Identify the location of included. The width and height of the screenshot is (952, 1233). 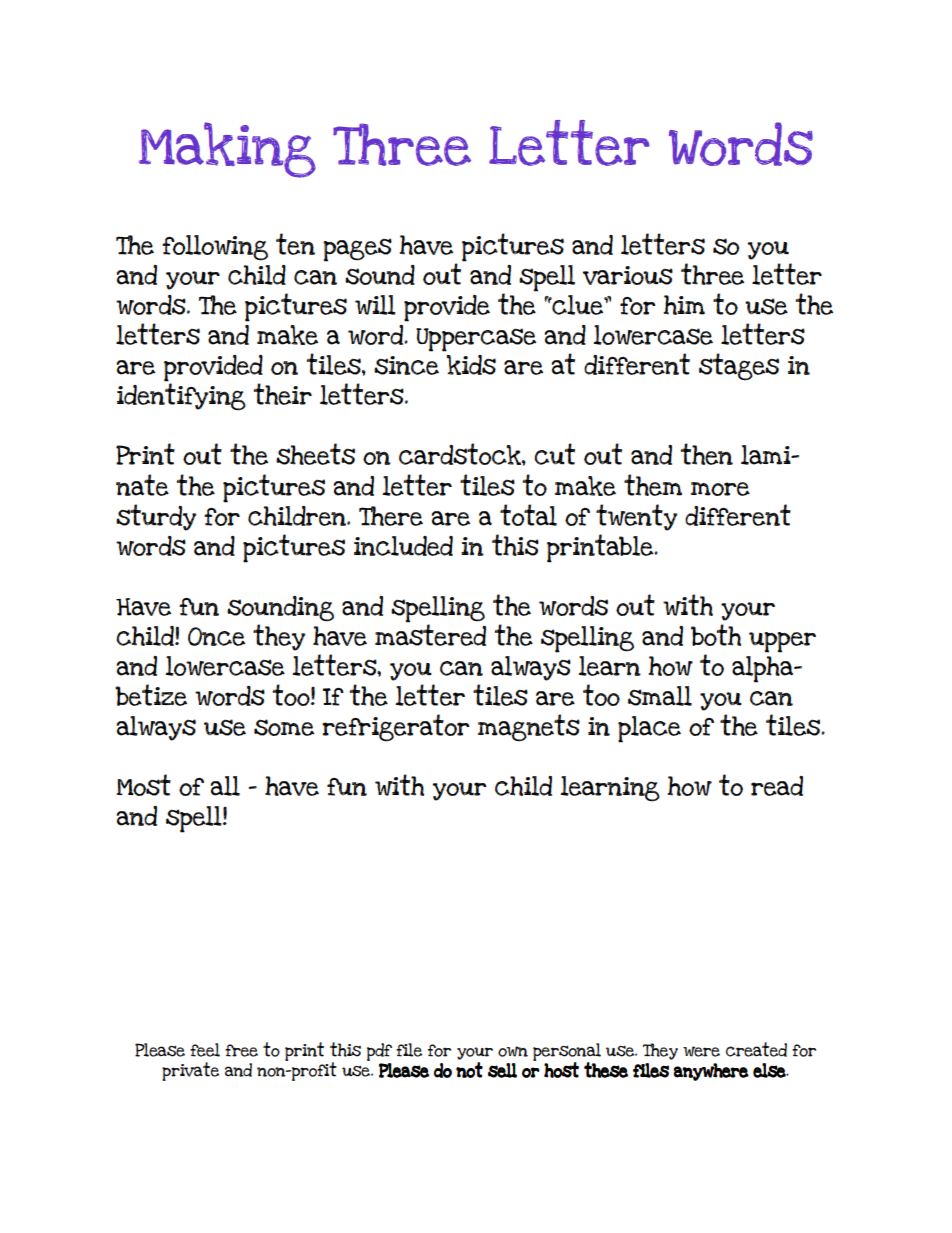
(403, 546).
